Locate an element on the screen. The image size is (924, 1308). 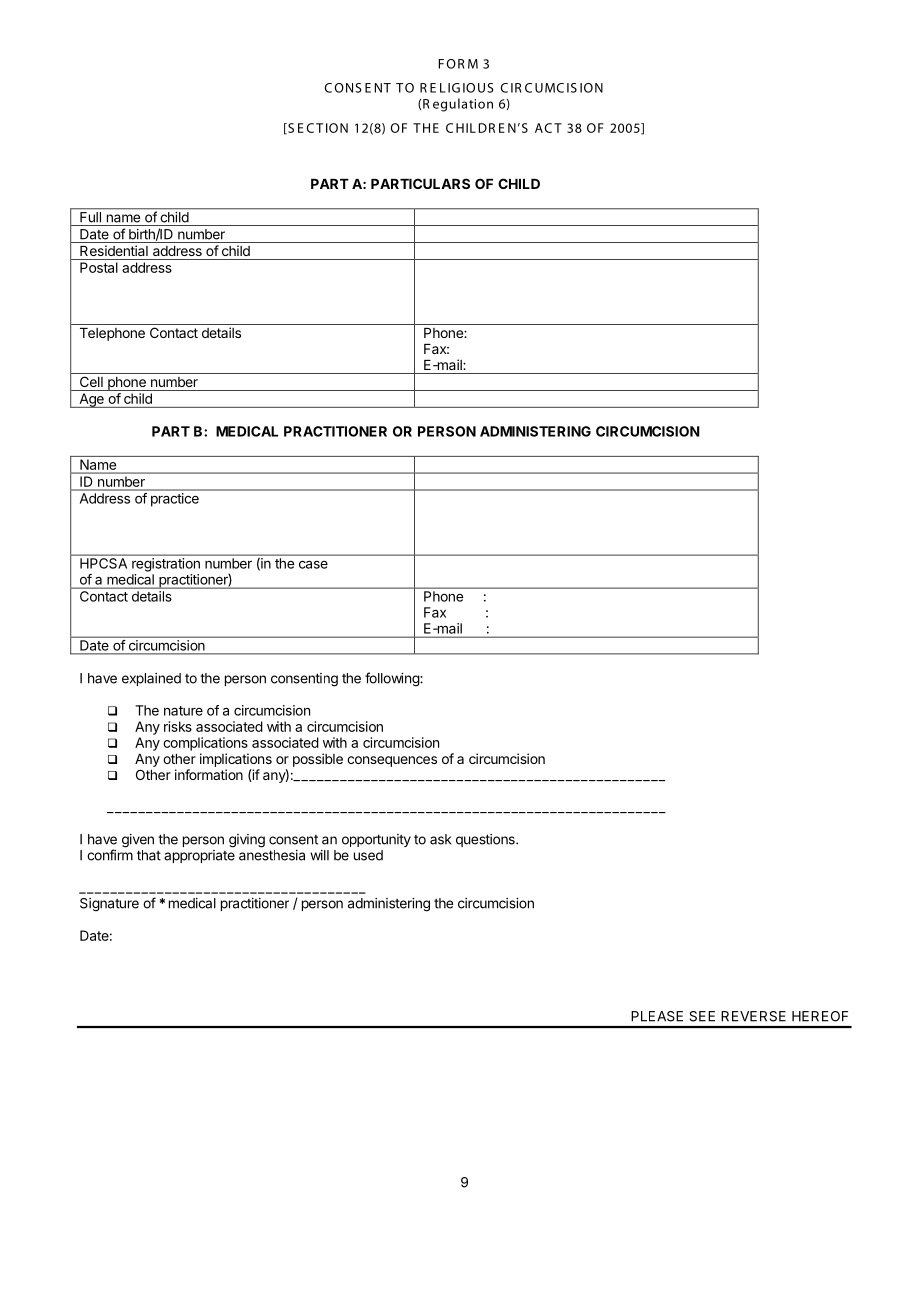
explained is located at coordinates (151, 679).
